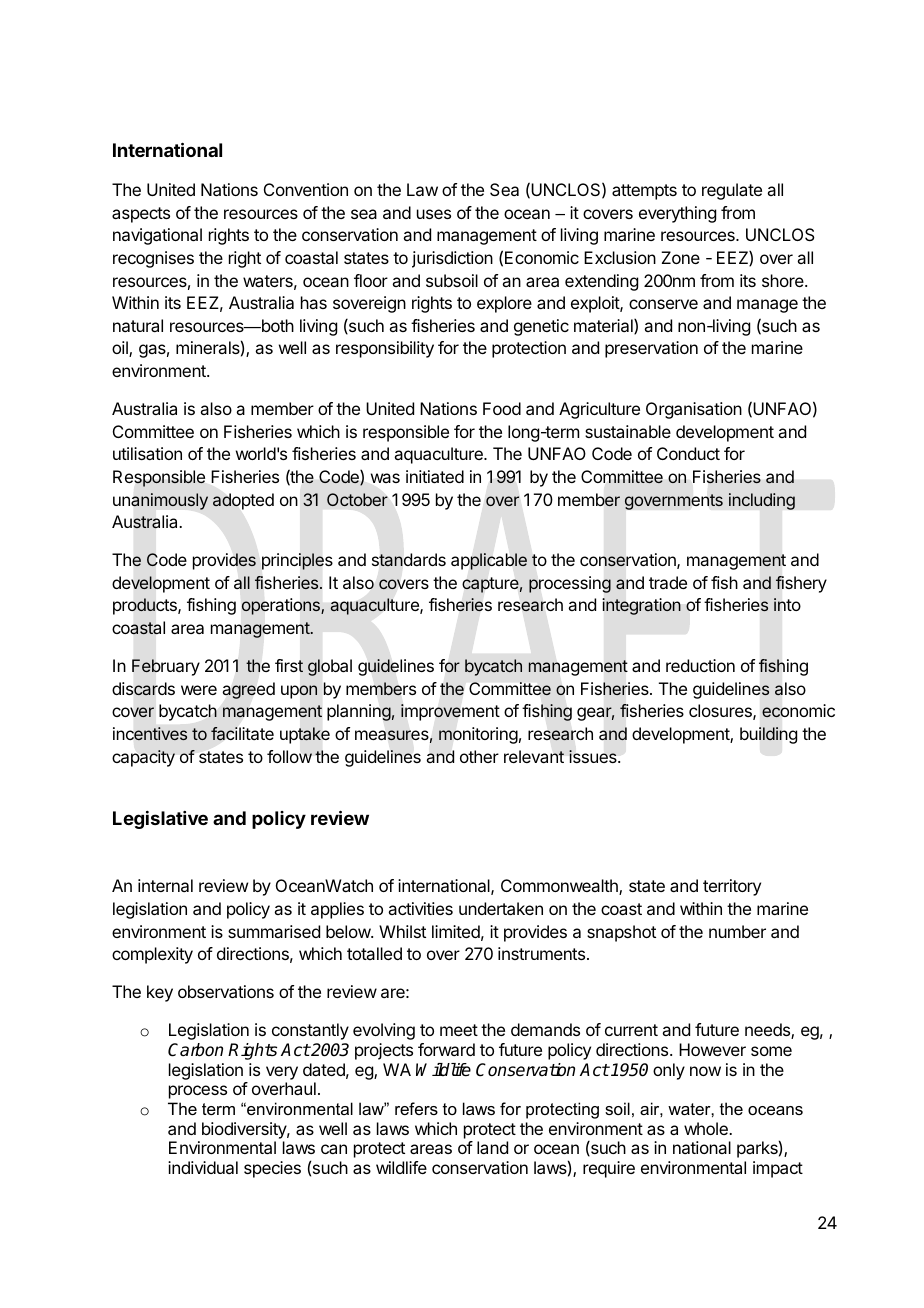  What do you see at coordinates (226, 991) in the document?
I see `observations` at bounding box center [226, 991].
